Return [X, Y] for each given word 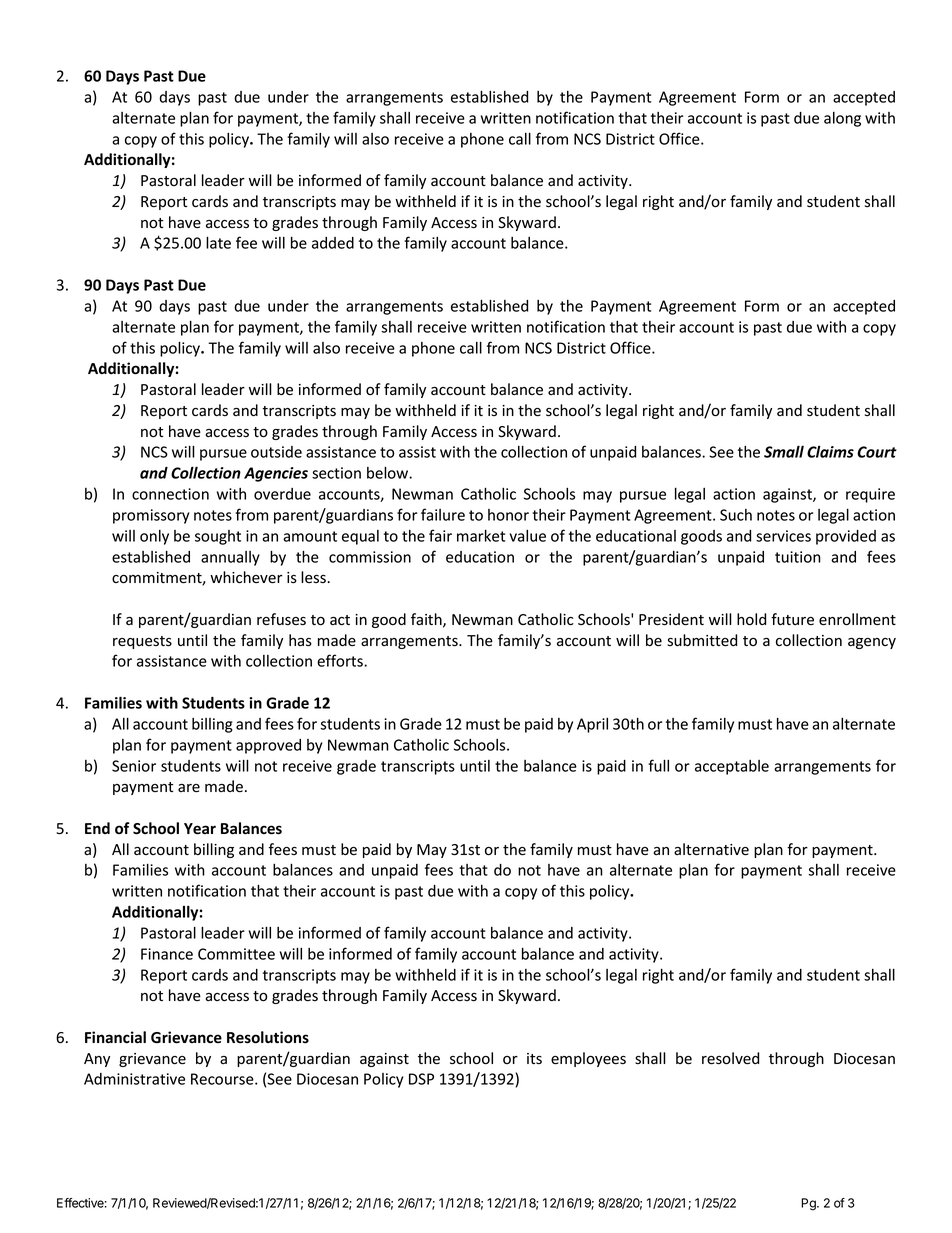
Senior [134, 766]
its [534, 1059]
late [218, 242]
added [333, 243]
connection [170, 494]
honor [508, 515]
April [592, 725]
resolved [730, 1058]
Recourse [223, 1079]
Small [784, 451]
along [842, 119]
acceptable [732, 767]
